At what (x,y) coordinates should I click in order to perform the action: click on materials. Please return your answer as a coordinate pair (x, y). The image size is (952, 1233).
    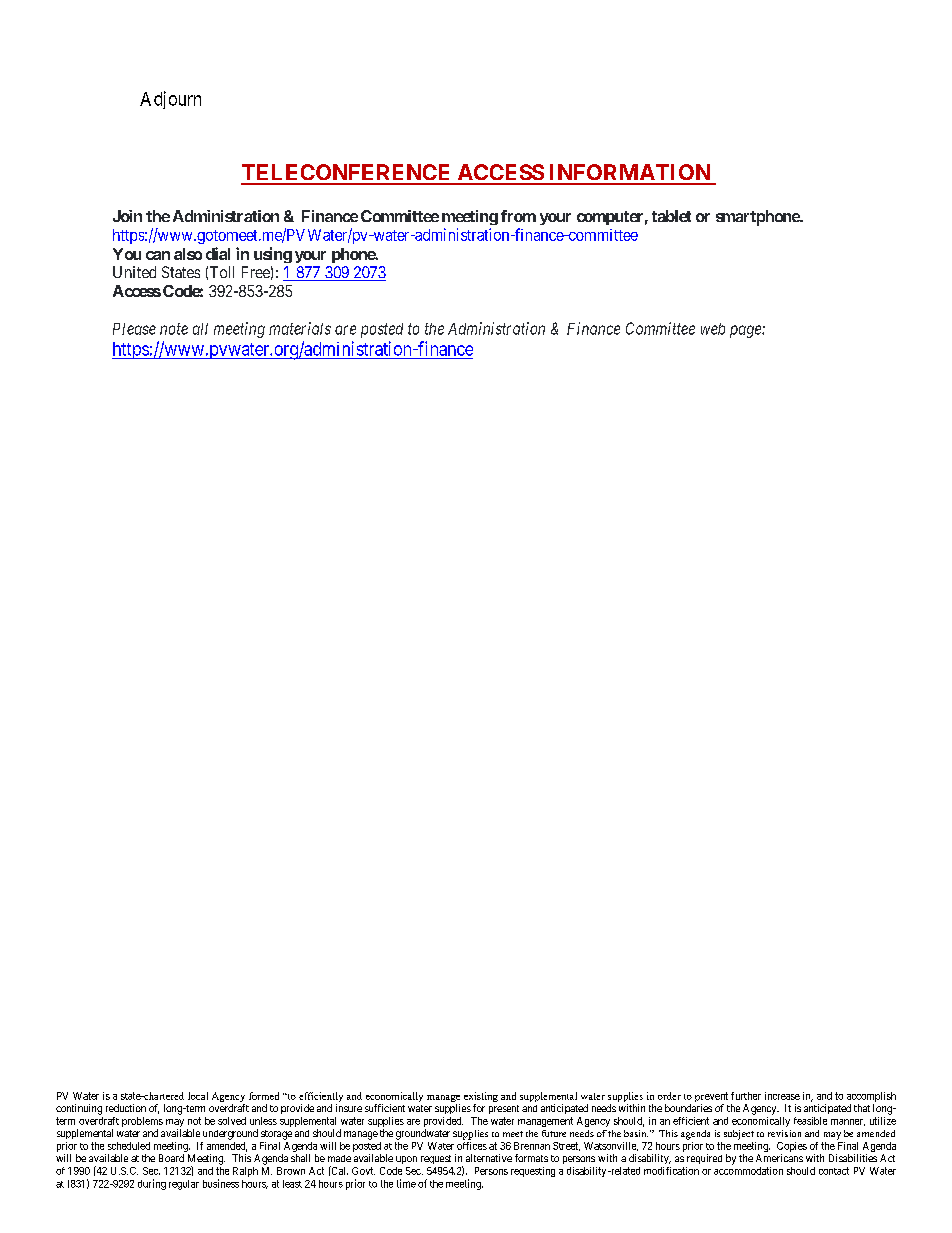
    Looking at the image, I should click on (300, 328).
